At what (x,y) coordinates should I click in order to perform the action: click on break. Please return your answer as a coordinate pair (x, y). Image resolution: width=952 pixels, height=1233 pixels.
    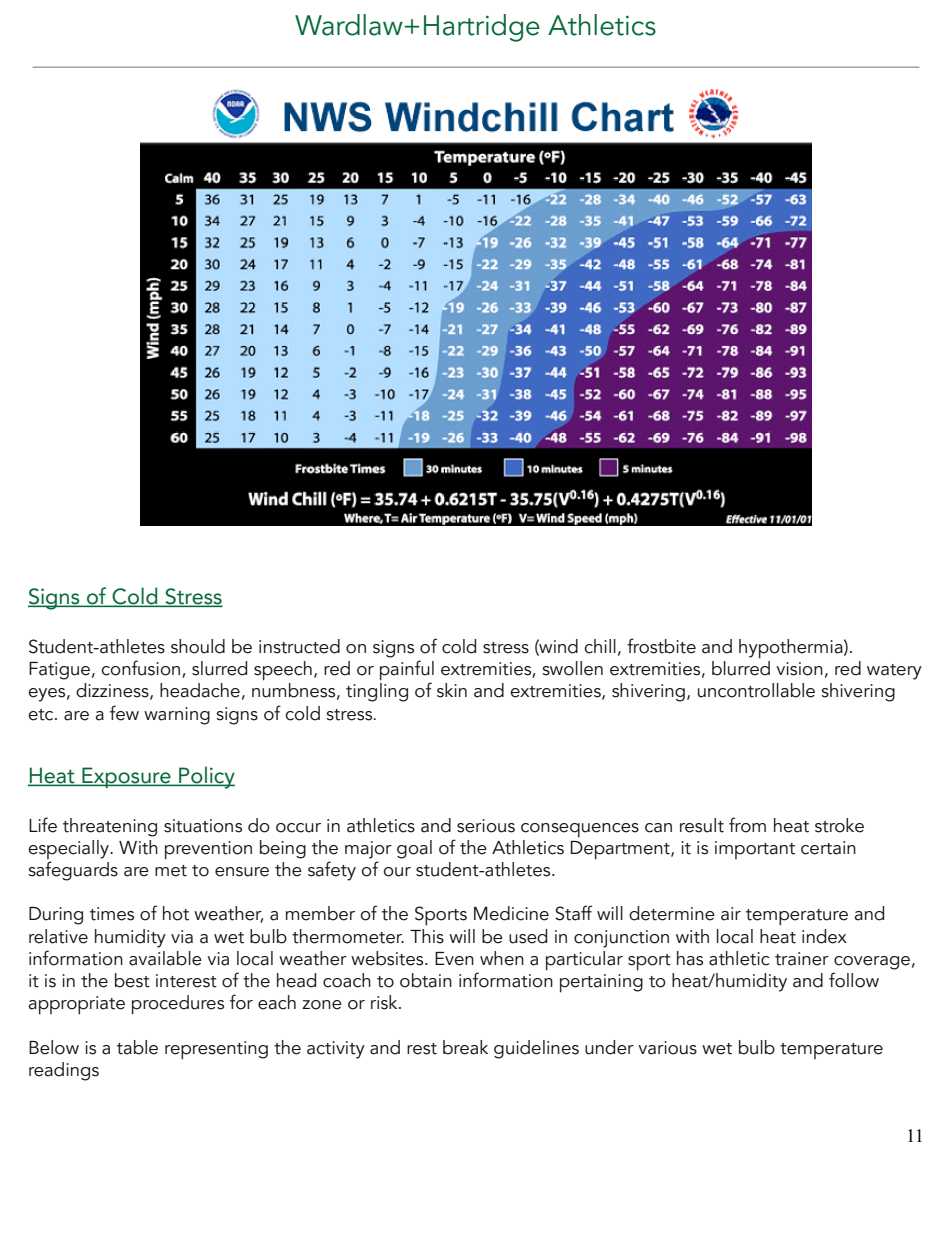
    Looking at the image, I should click on (465, 1047).
